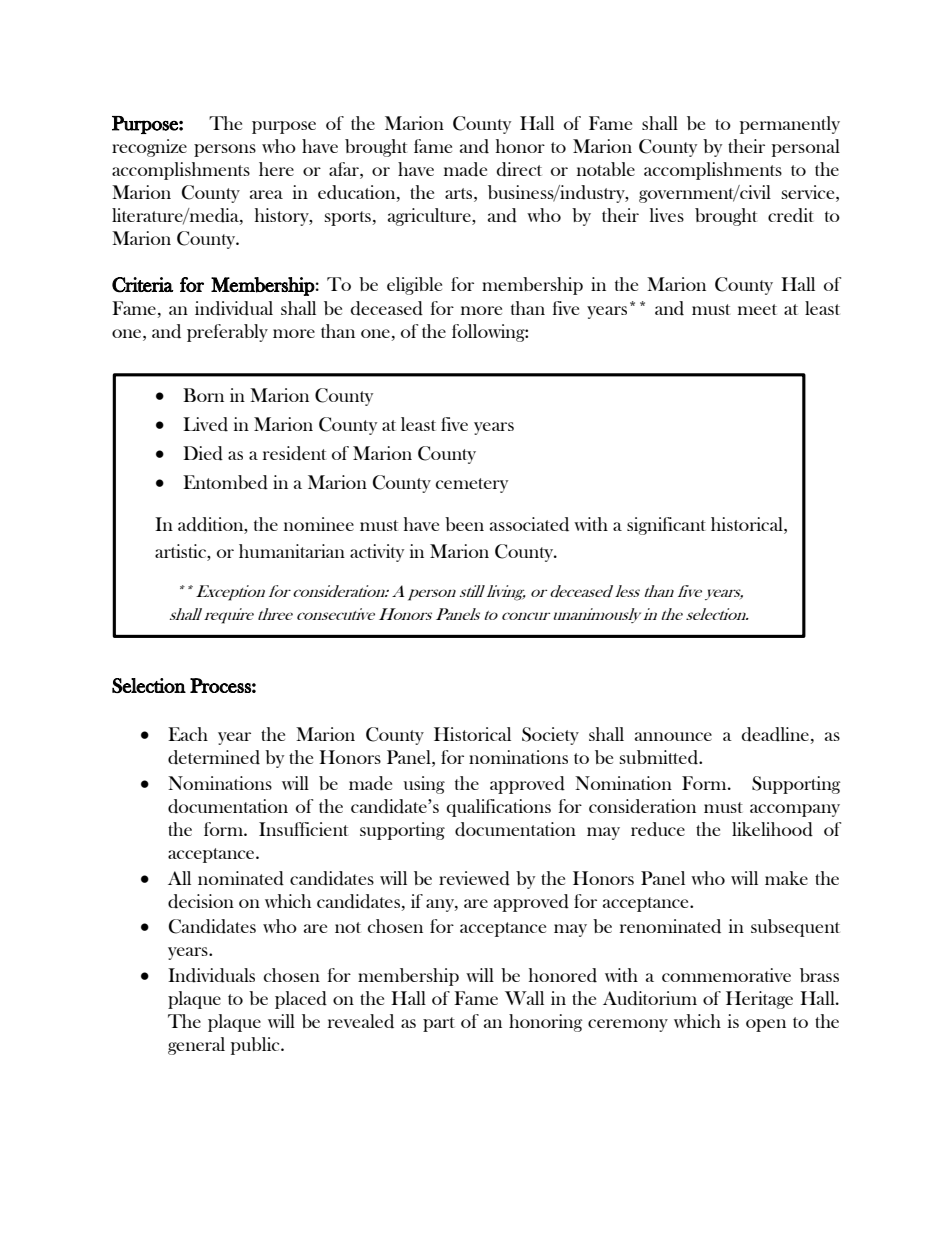 The image size is (952, 1233). What do you see at coordinates (775, 734) in the screenshot?
I see `deadline` at bounding box center [775, 734].
